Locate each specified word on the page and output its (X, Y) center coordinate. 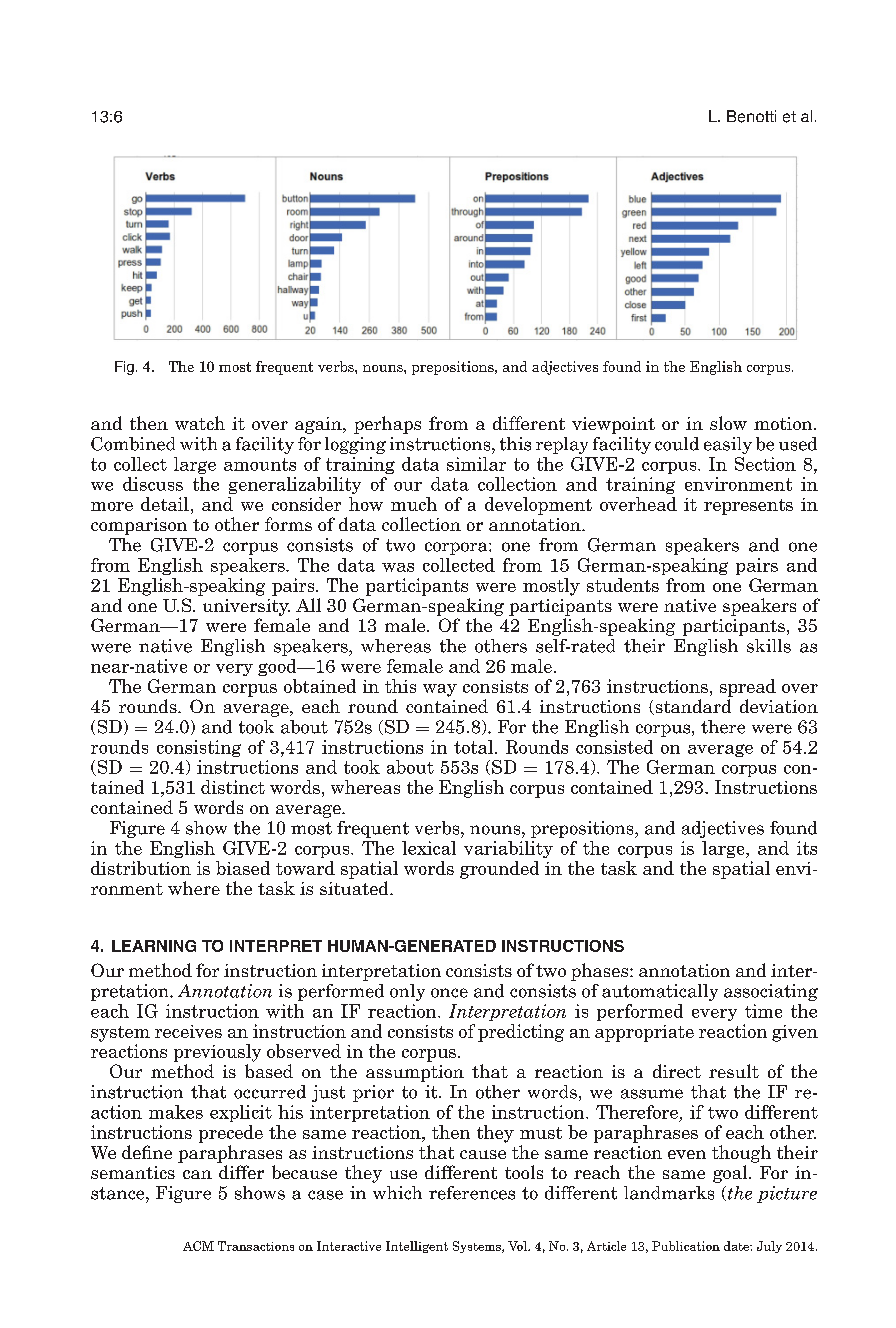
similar (476, 464)
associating (771, 992)
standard (692, 707)
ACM (198, 1246)
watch (200, 423)
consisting (199, 748)
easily (728, 445)
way (440, 690)
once (449, 993)
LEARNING (154, 946)
